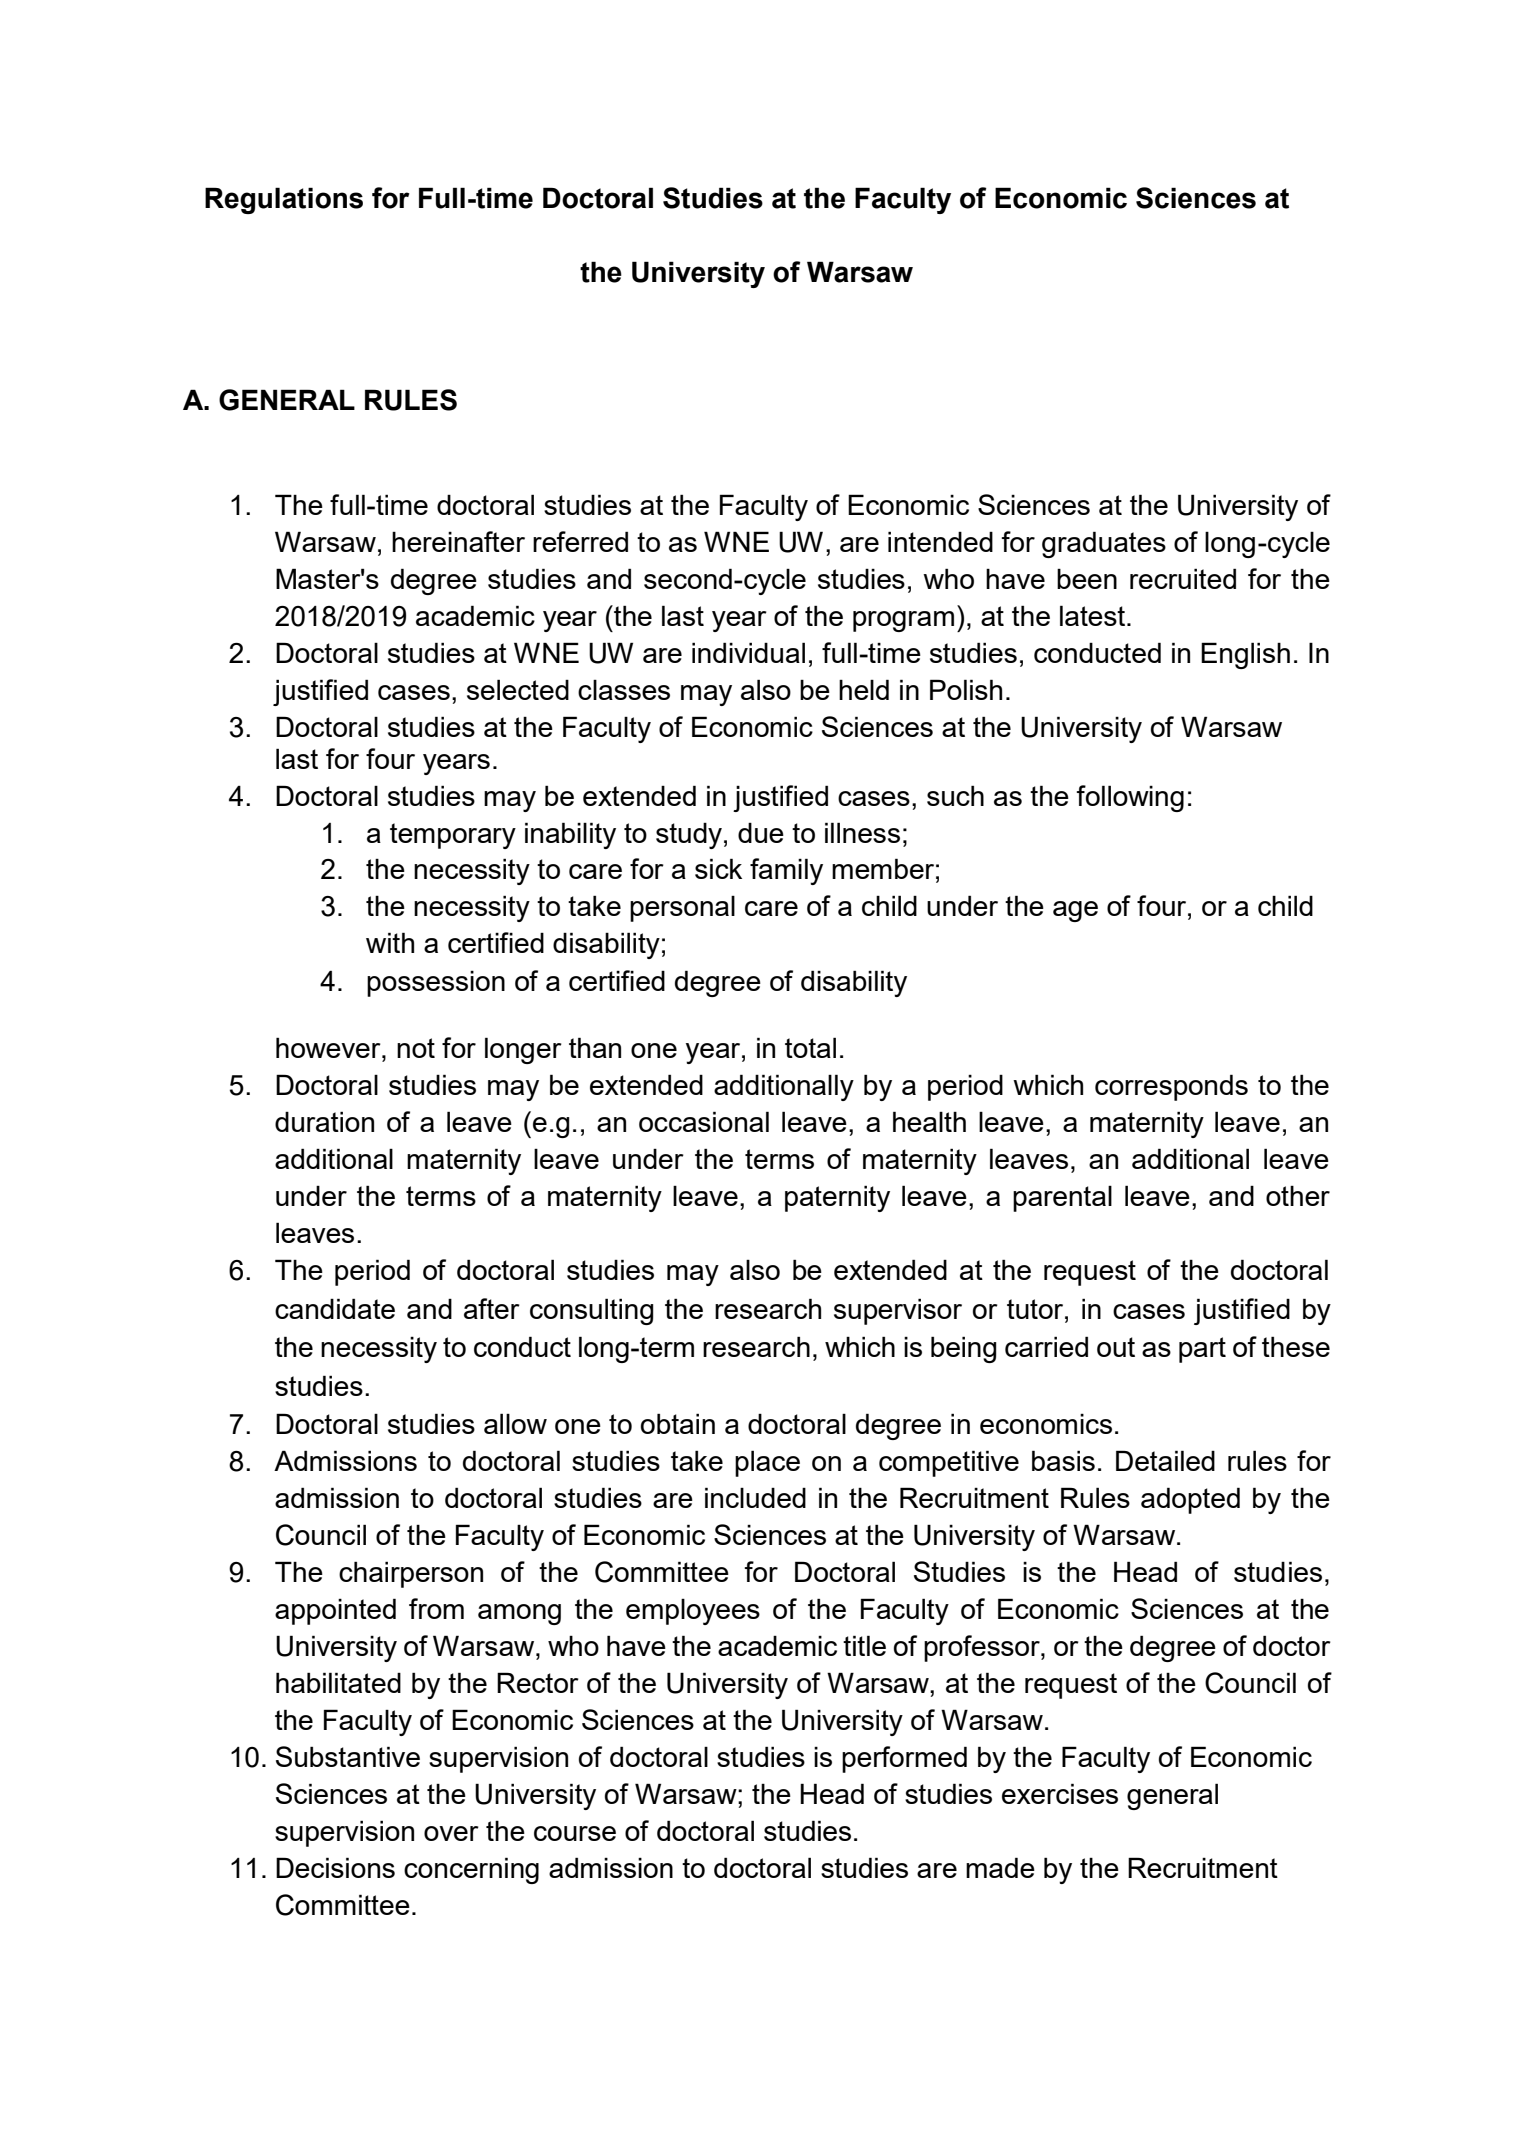 This screenshot has height=2141, width=1516. What do you see at coordinates (451, 1833) in the screenshot?
I see `over` at bounding box center [451, 1833].
